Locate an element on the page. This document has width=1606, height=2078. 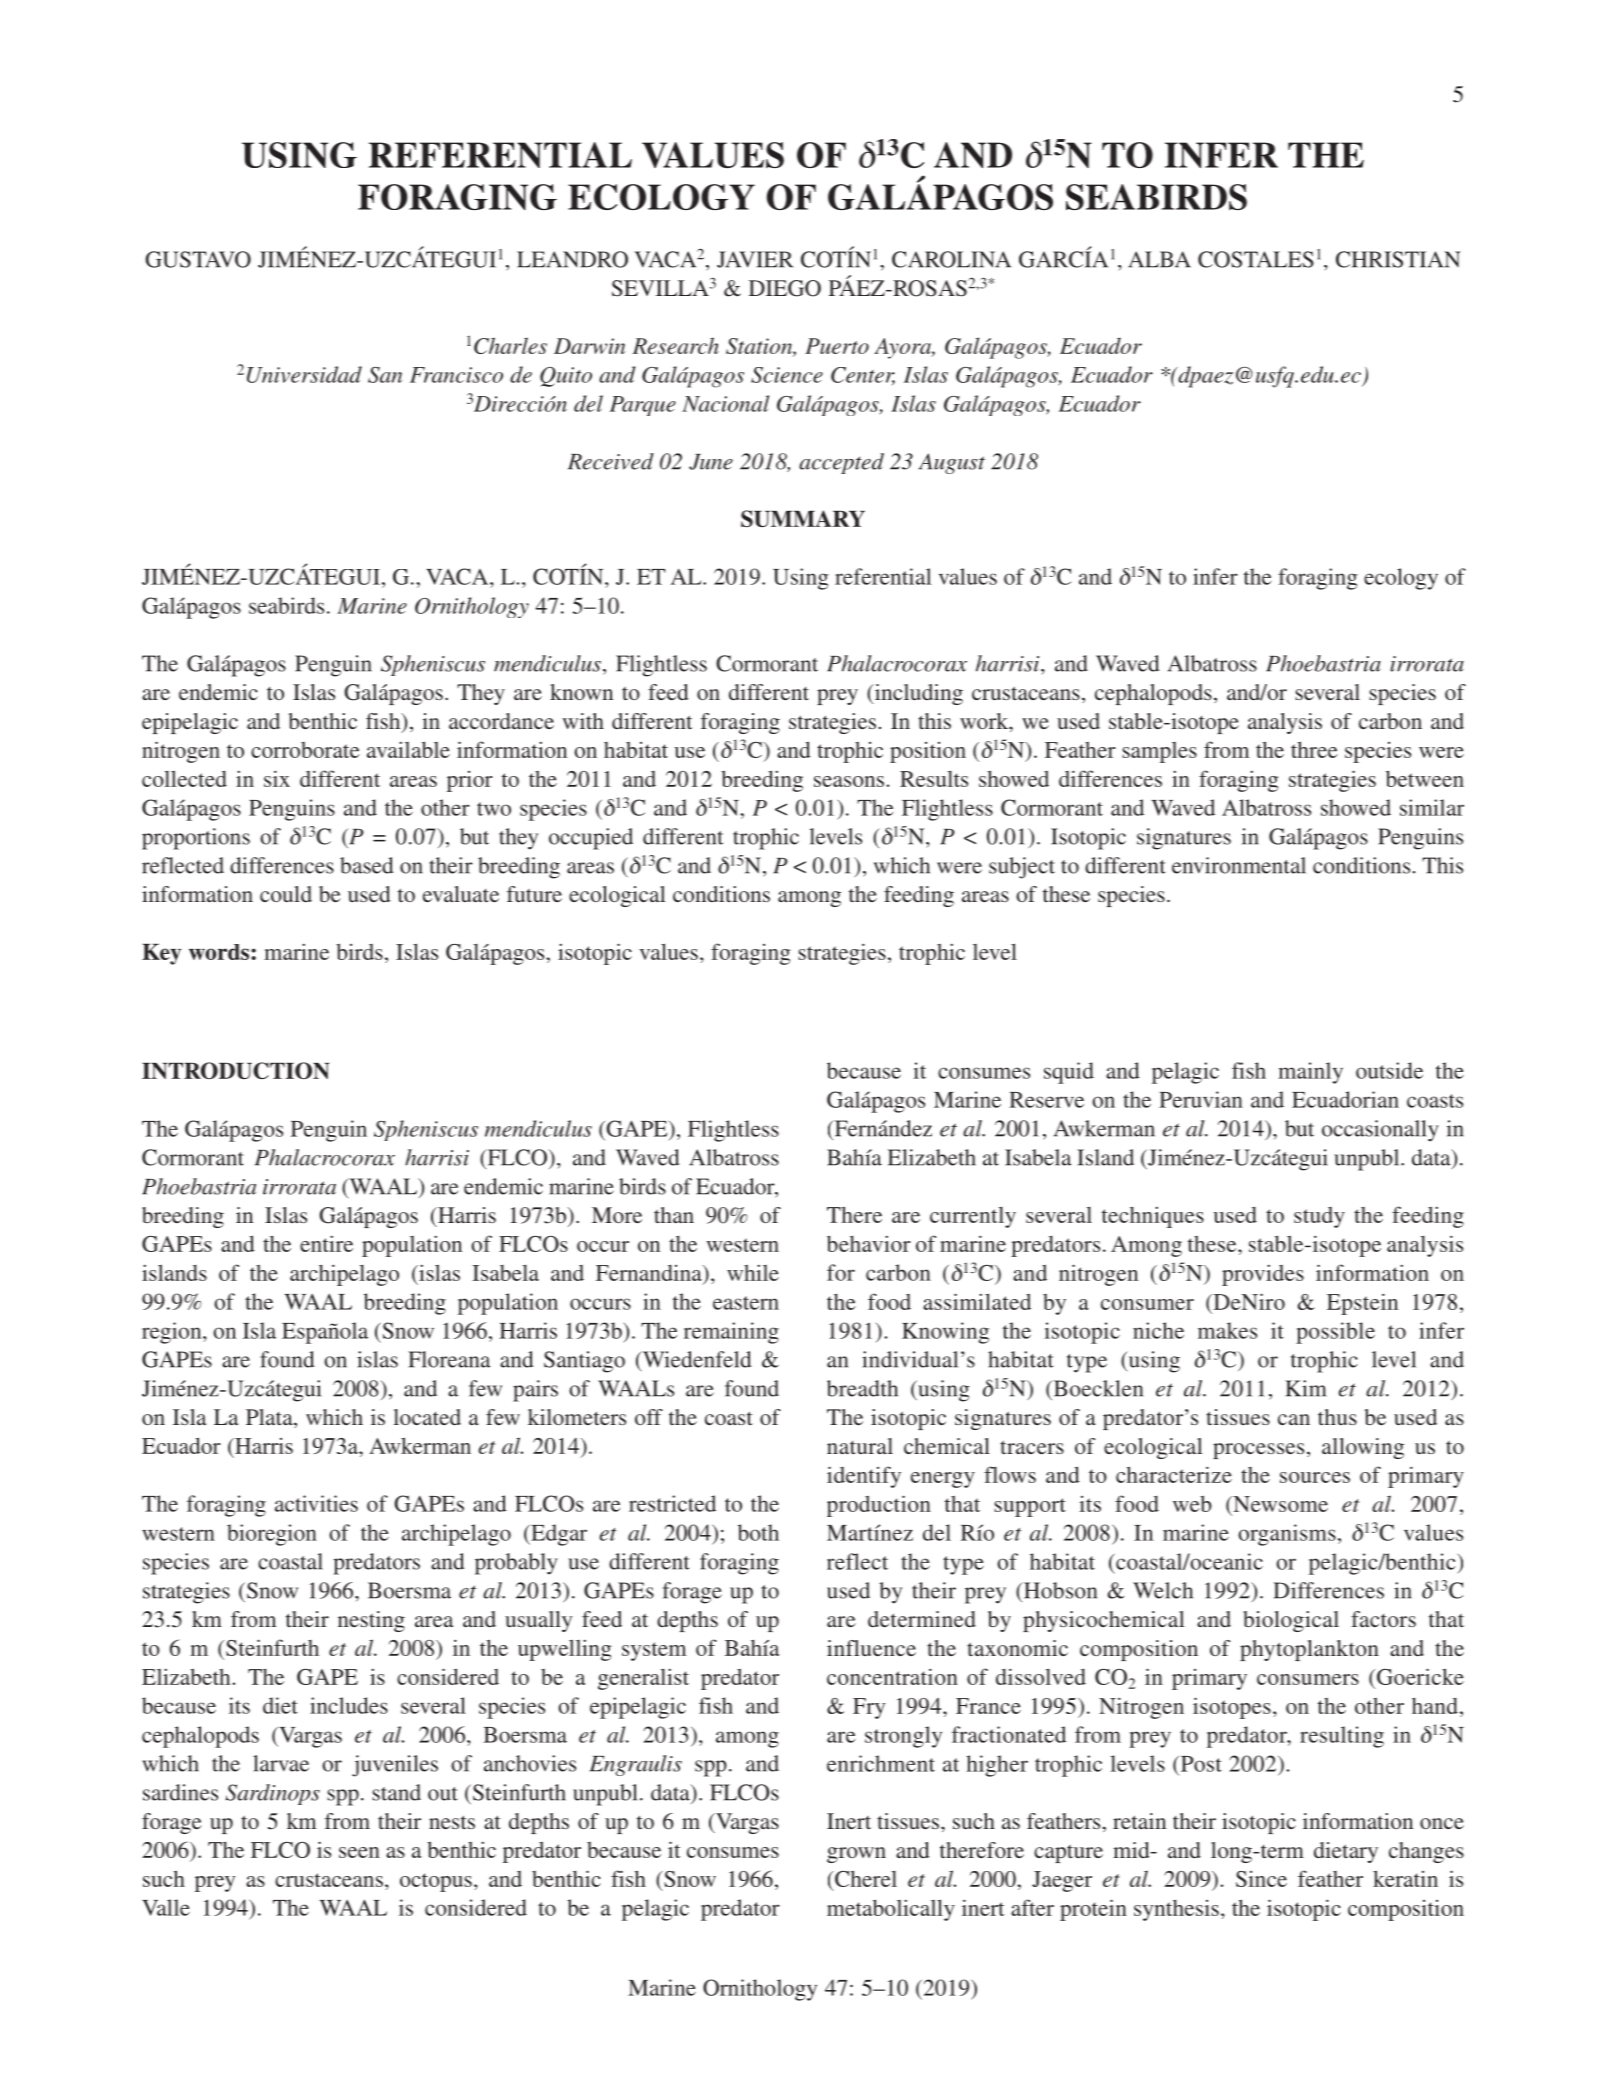
sources is located at coordinates (1315, 1477).
